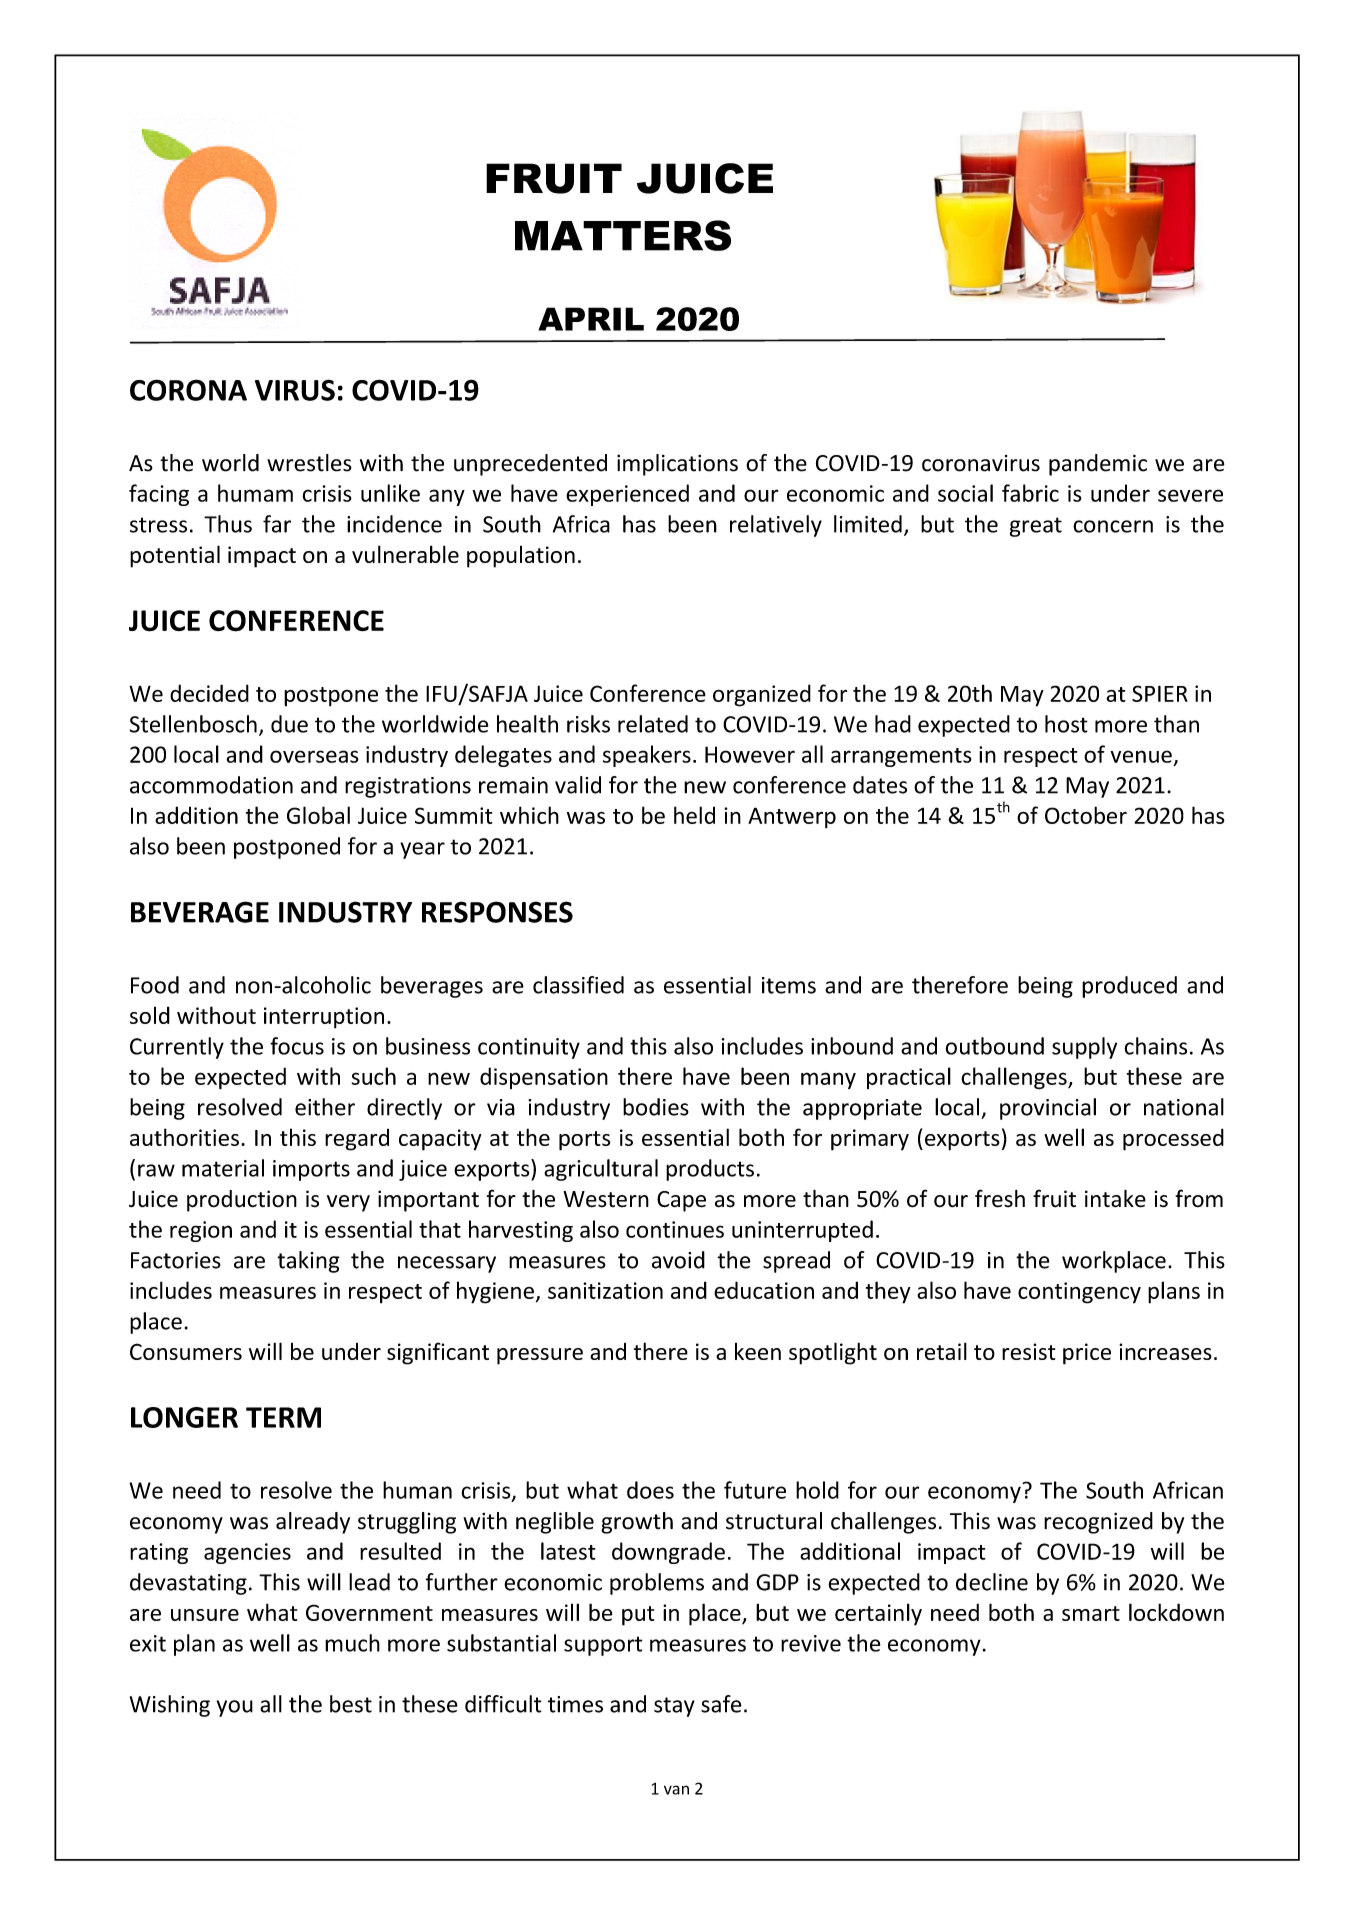  What do you see at coordinates (1098, 465) in the image?
I see `pandemic` at bounding box center [1098, 465].
